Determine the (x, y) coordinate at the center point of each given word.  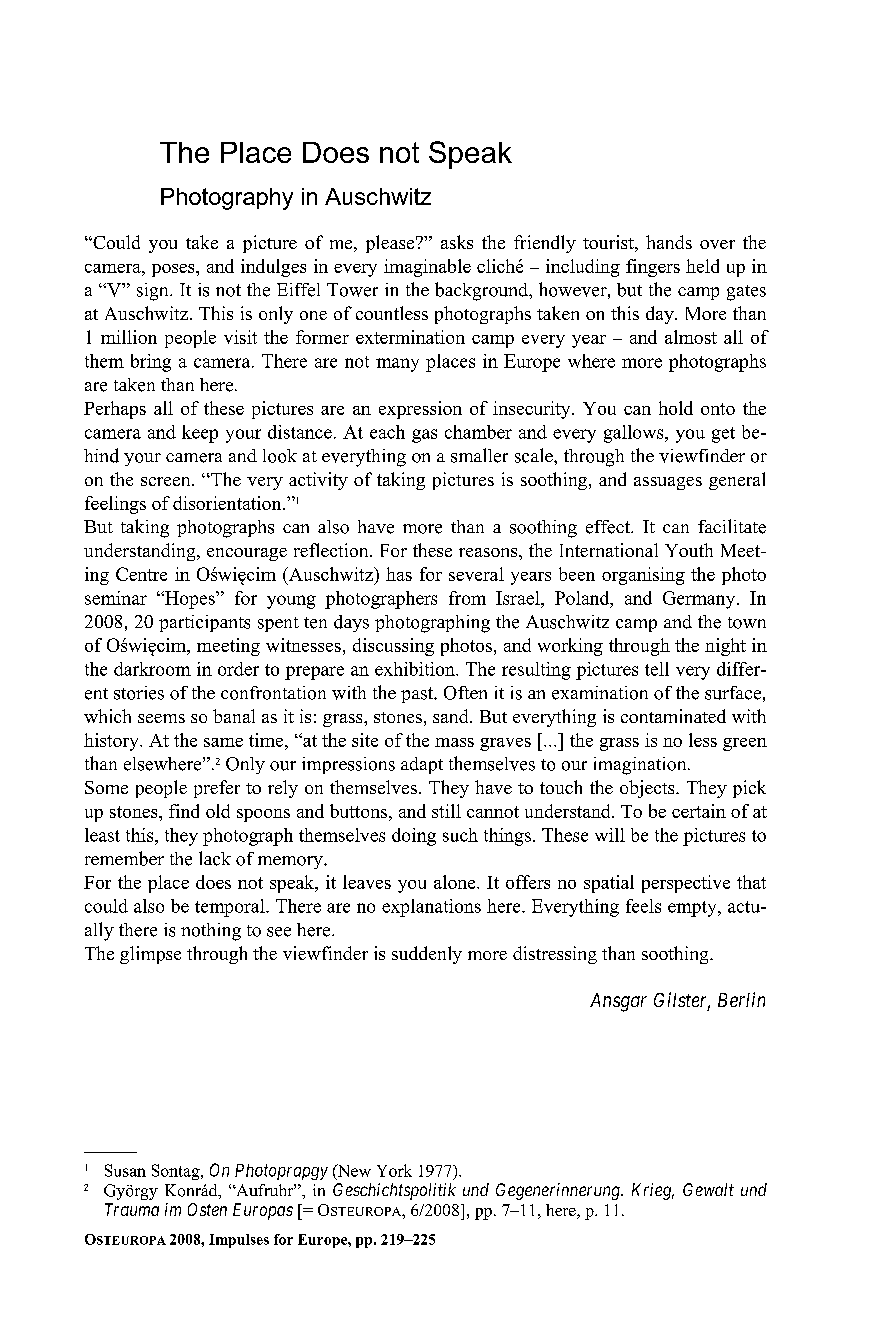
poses (174, 270)
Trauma (132, 1209)
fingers (653, 268)
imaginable (427, 268)
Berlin (741, 999)
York (394, 1170)
